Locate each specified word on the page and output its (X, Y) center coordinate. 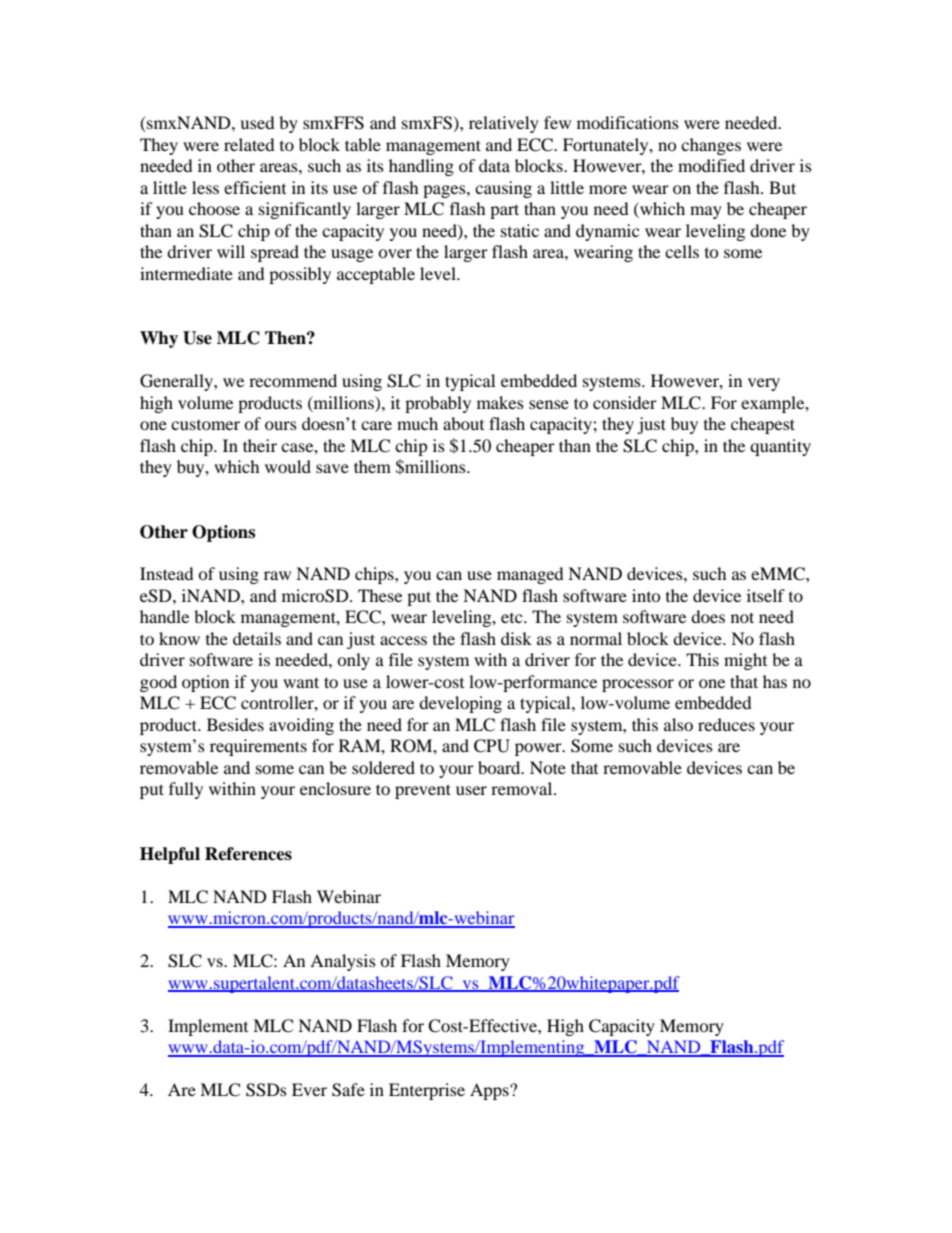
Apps (490, 1091)
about (463, 423)
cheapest (763, 425)
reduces (726, 724)
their (260, 445)
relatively (504, 124)
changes (711, 146)
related (249, 144)
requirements (258, 747)
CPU (492, 746)
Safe (348, 1090)
